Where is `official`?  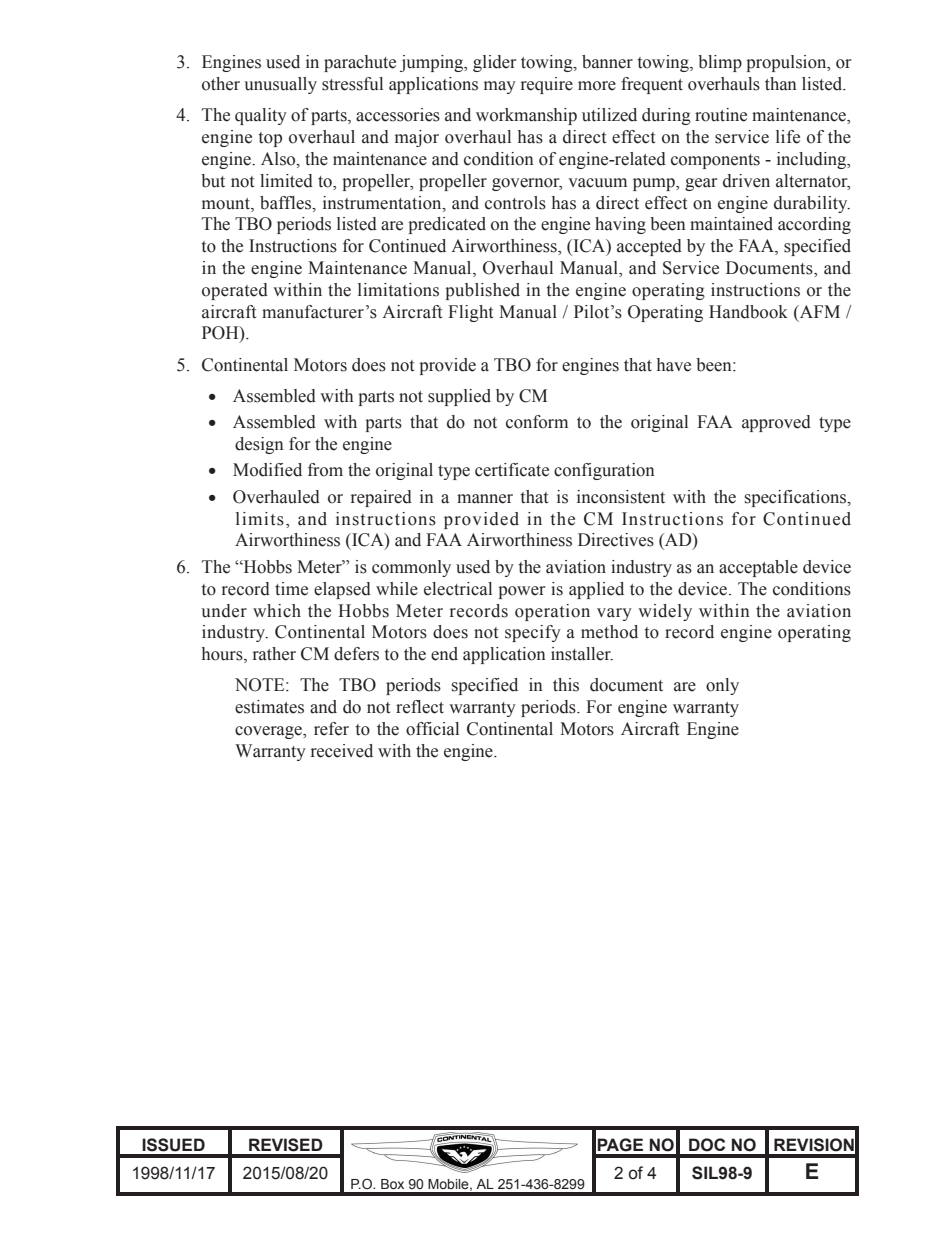
official is located at coordinates (432, 729).
